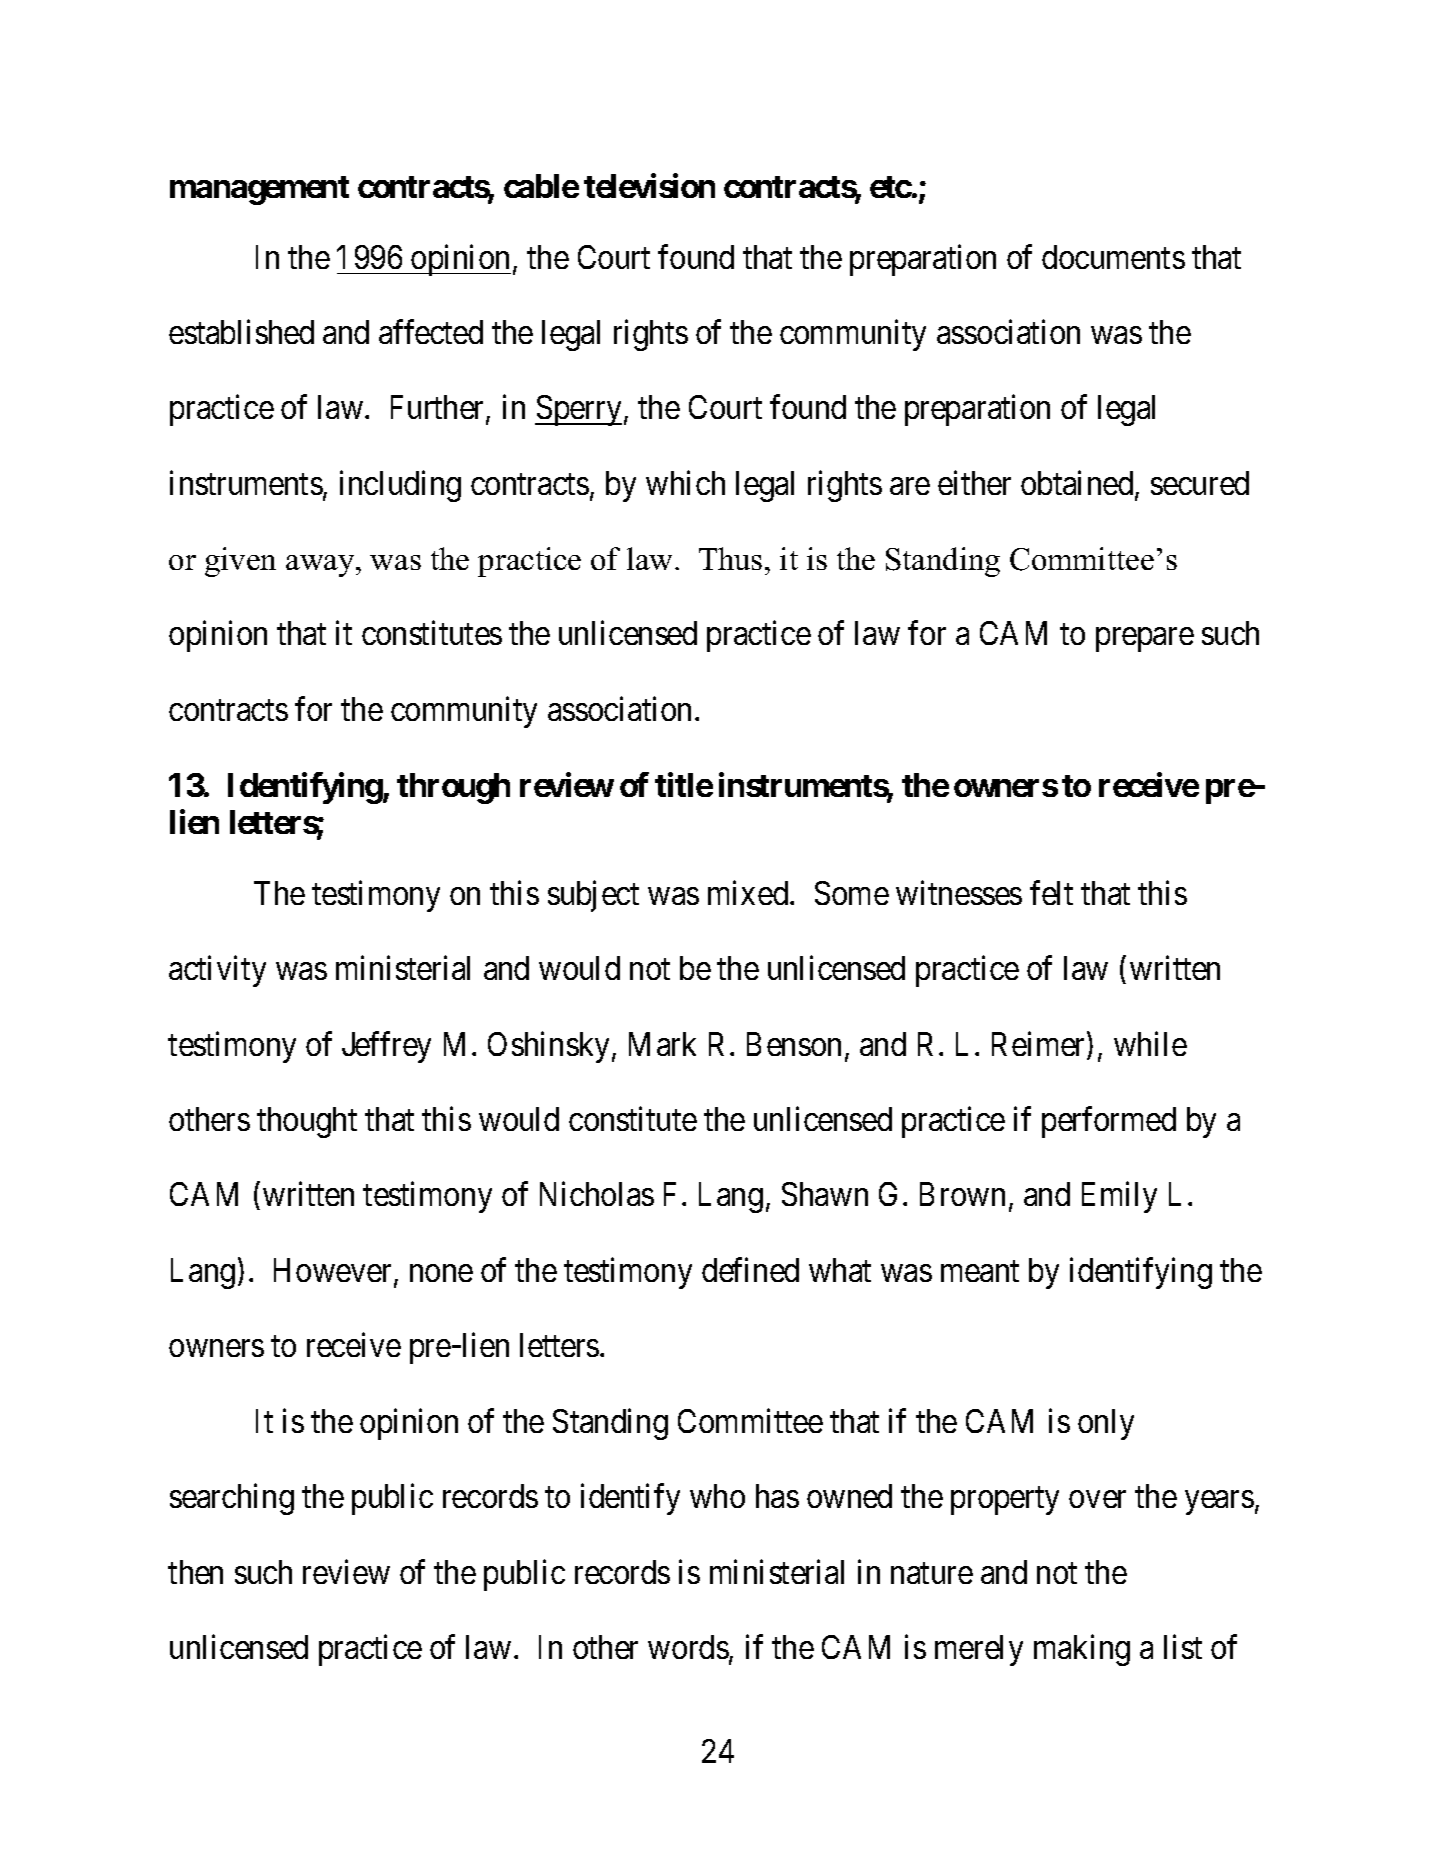 The image size is (1434, 1855). Describe the element at coordinates (688, 1647) in the page. I see `words` at that location.
